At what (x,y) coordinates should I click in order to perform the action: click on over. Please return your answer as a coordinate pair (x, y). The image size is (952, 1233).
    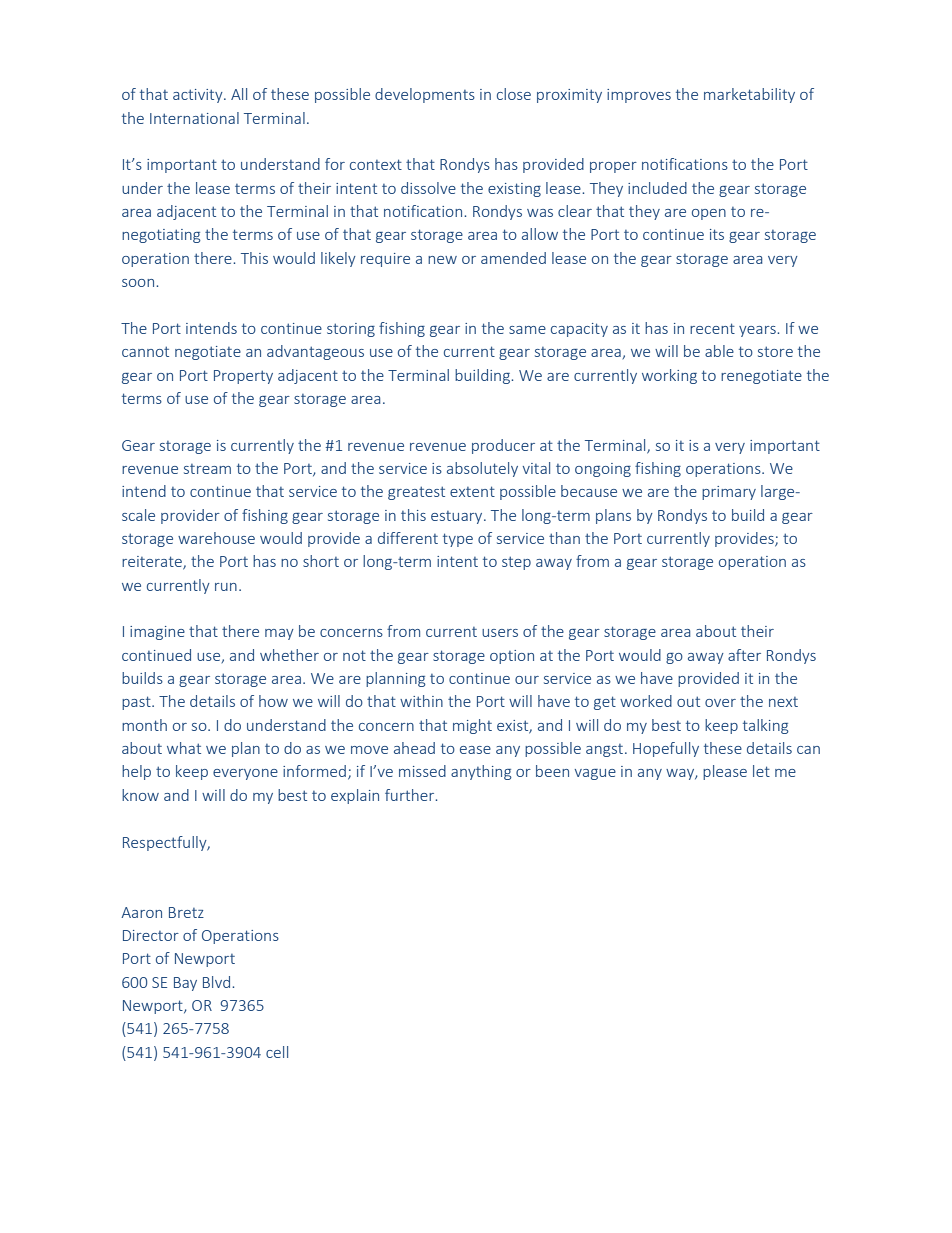
    Looking at the image, I should click on (720, 703).
